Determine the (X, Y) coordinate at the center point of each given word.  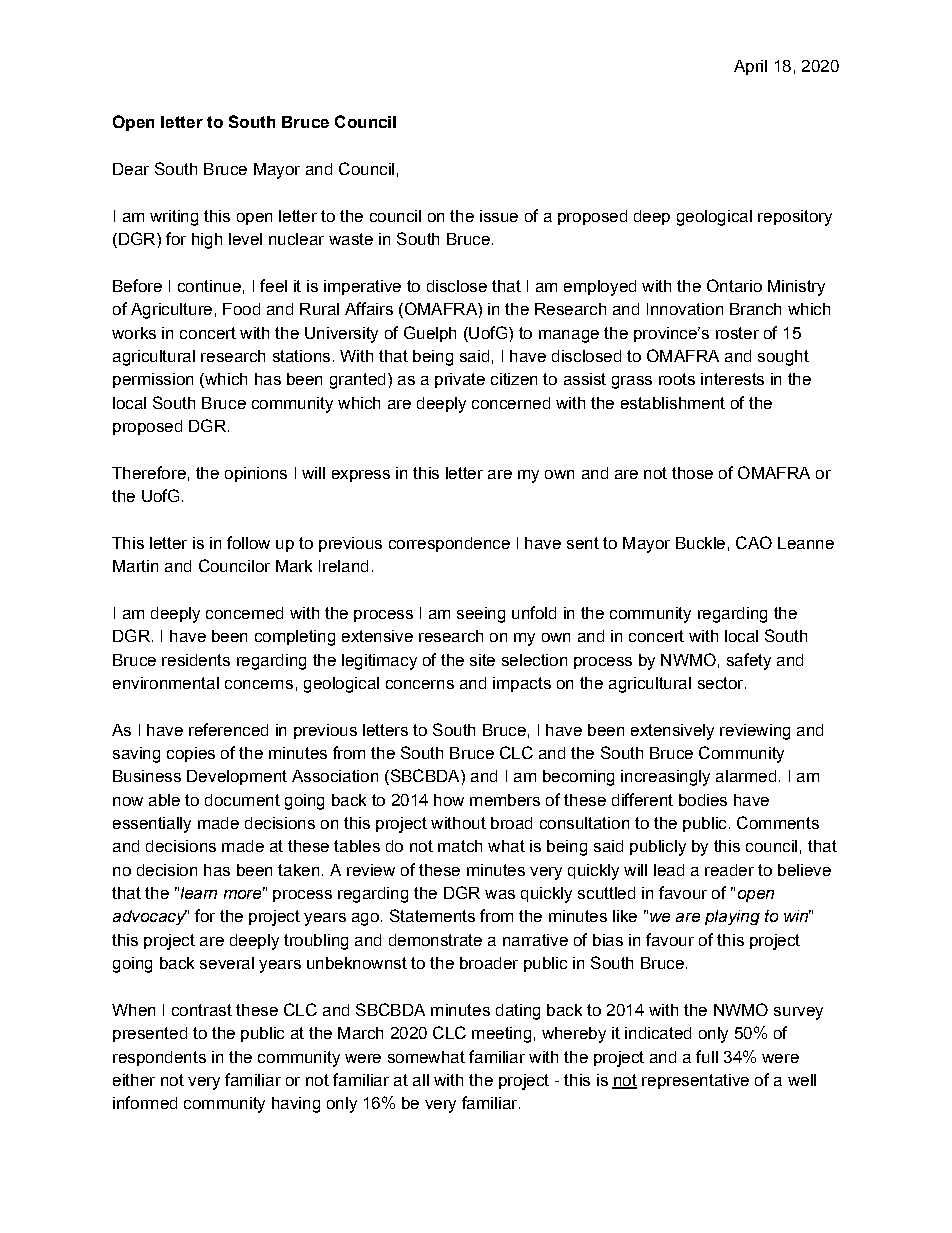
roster (737, 333)
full (707, 1056)
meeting (501, 1035)
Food (241, 309)
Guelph (430, 334)
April (750, 67)
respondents (159, 1058)
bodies (703, 800)
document (242, 800)
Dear (131, 169)
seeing (481, 615)
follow (248, 542)
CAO (754, 542)
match (460, 846)
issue (499, 216)
